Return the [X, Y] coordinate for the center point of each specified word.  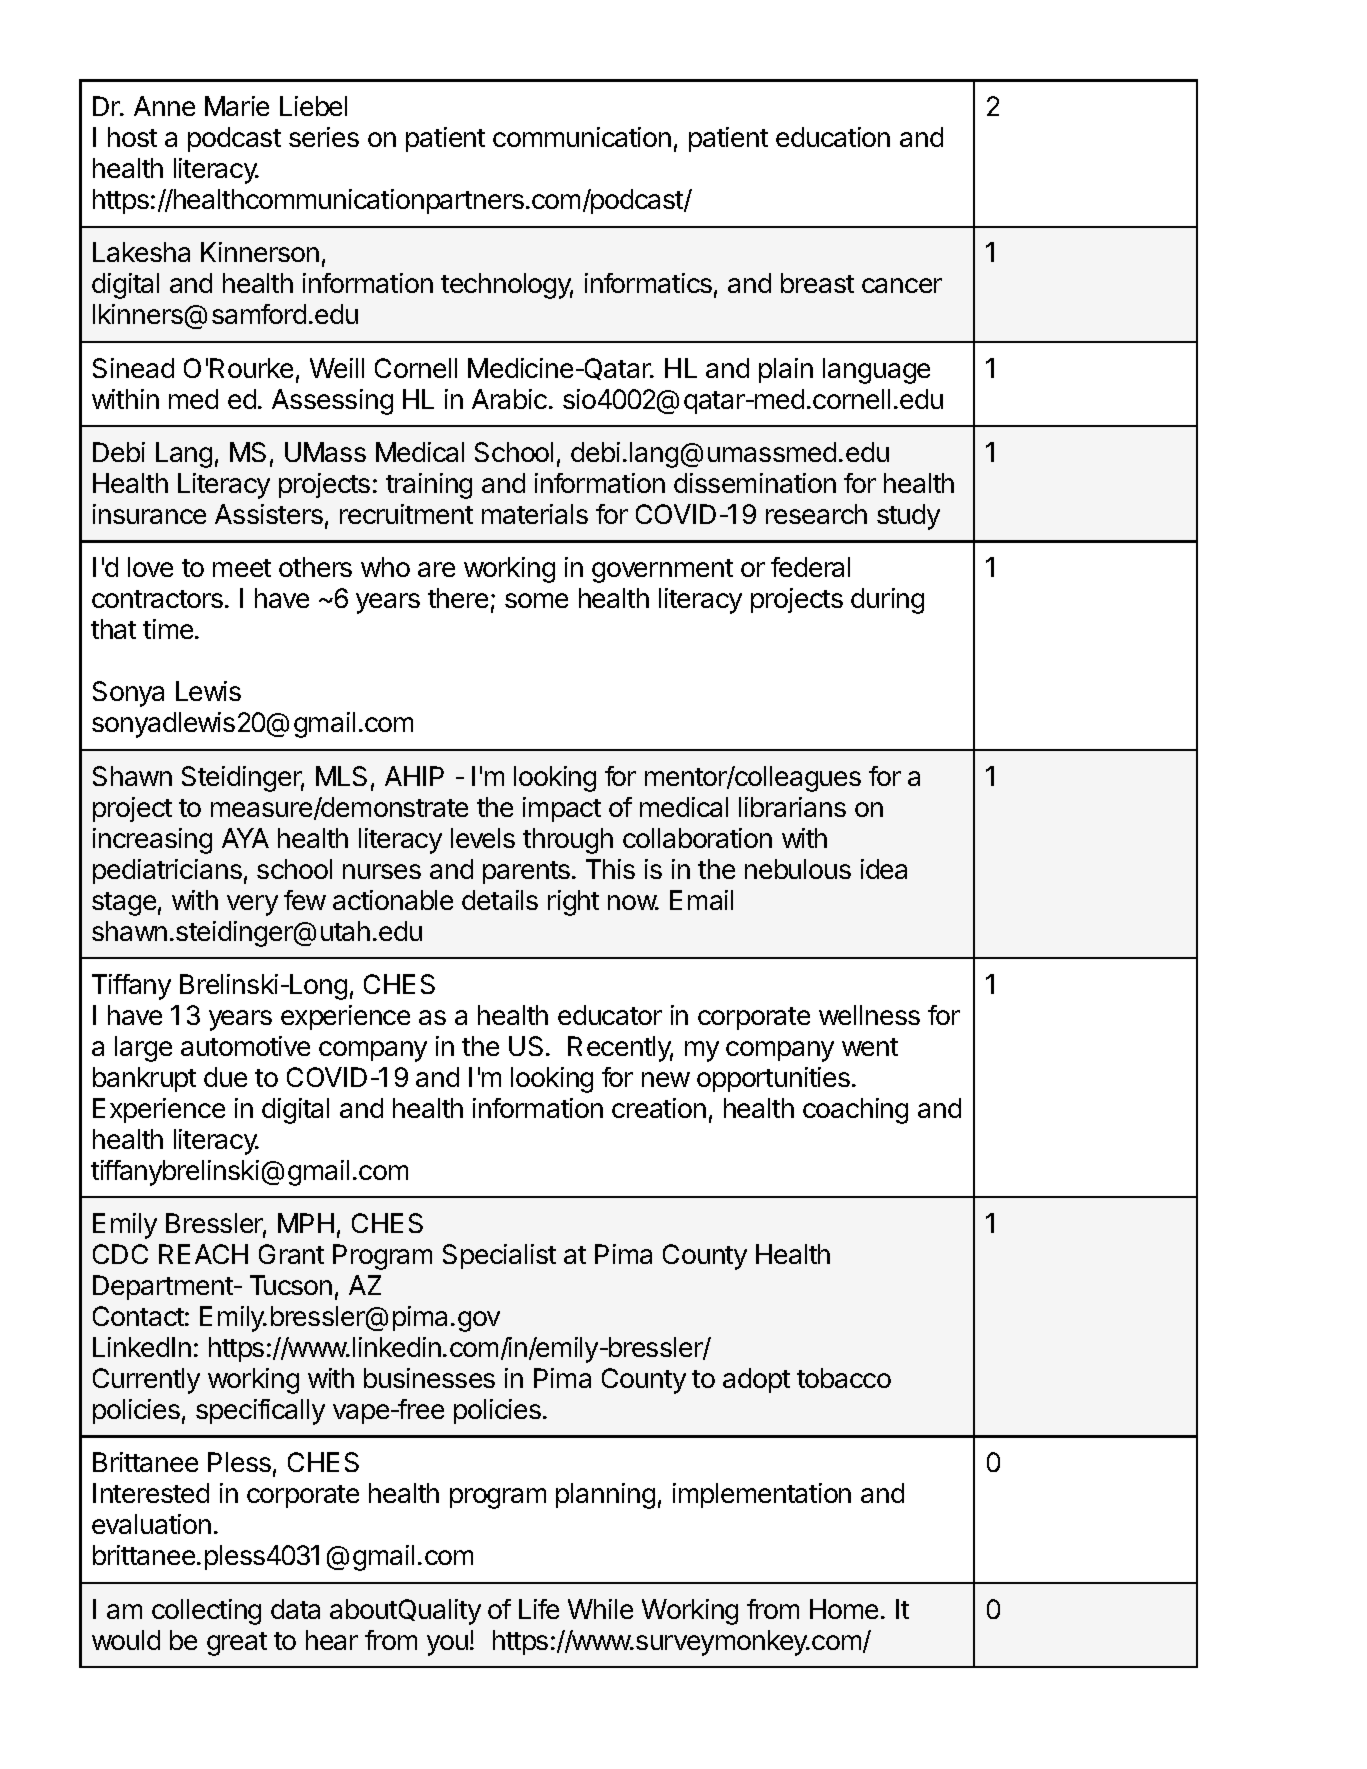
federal [810, 567]
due [225, 1077]
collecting [206, 1612]
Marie [237, 106]
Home [844, 1609]
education [833, 137]
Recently [620, 1049]
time [169, 629]
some [536, 600]
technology [507, 286]
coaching [855, 1111]
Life [539, 1609]
